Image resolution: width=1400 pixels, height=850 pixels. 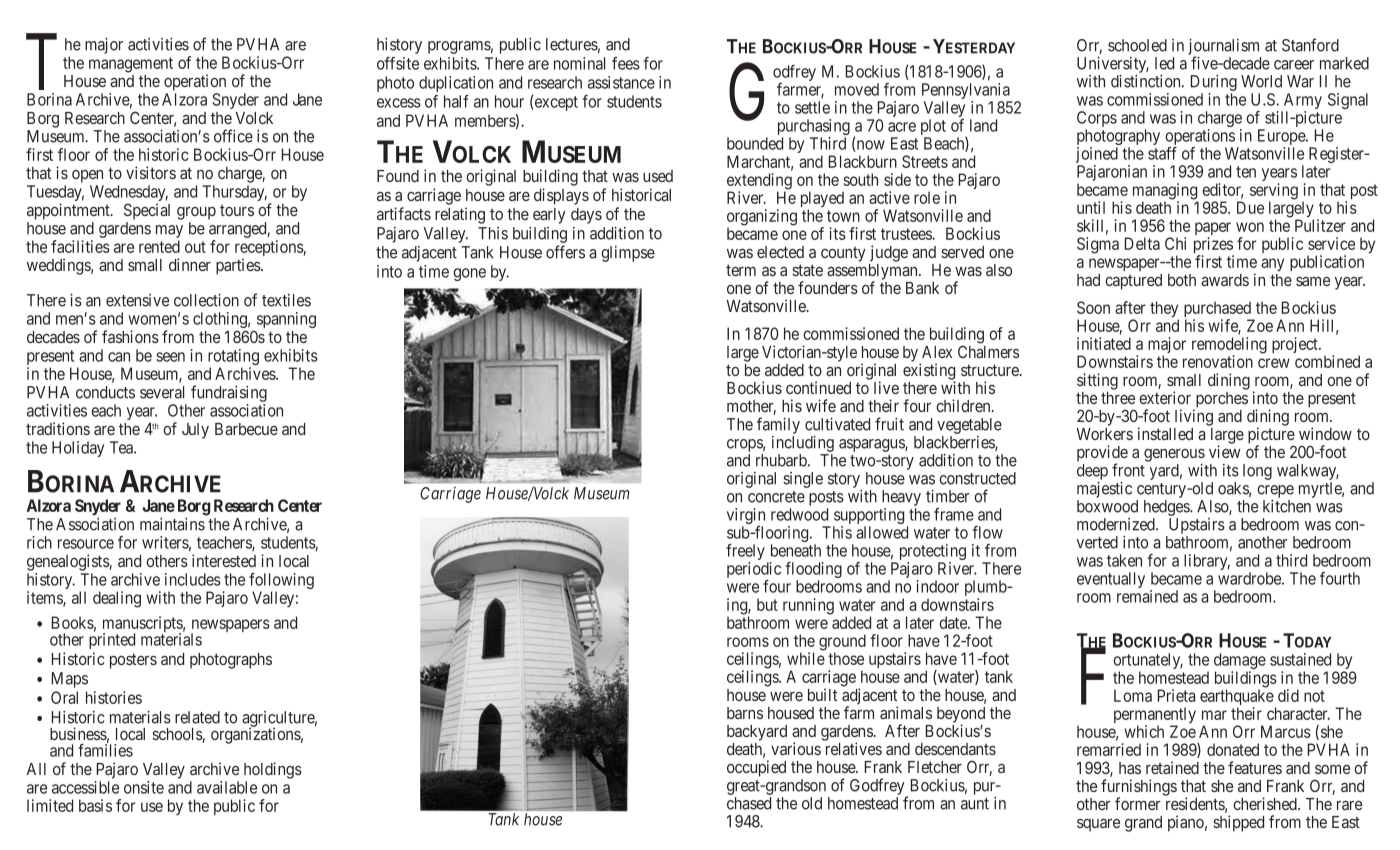 What do you see at coordinates (206, 300) in the image?
I see `collection` at bounding box center [206, 300].
